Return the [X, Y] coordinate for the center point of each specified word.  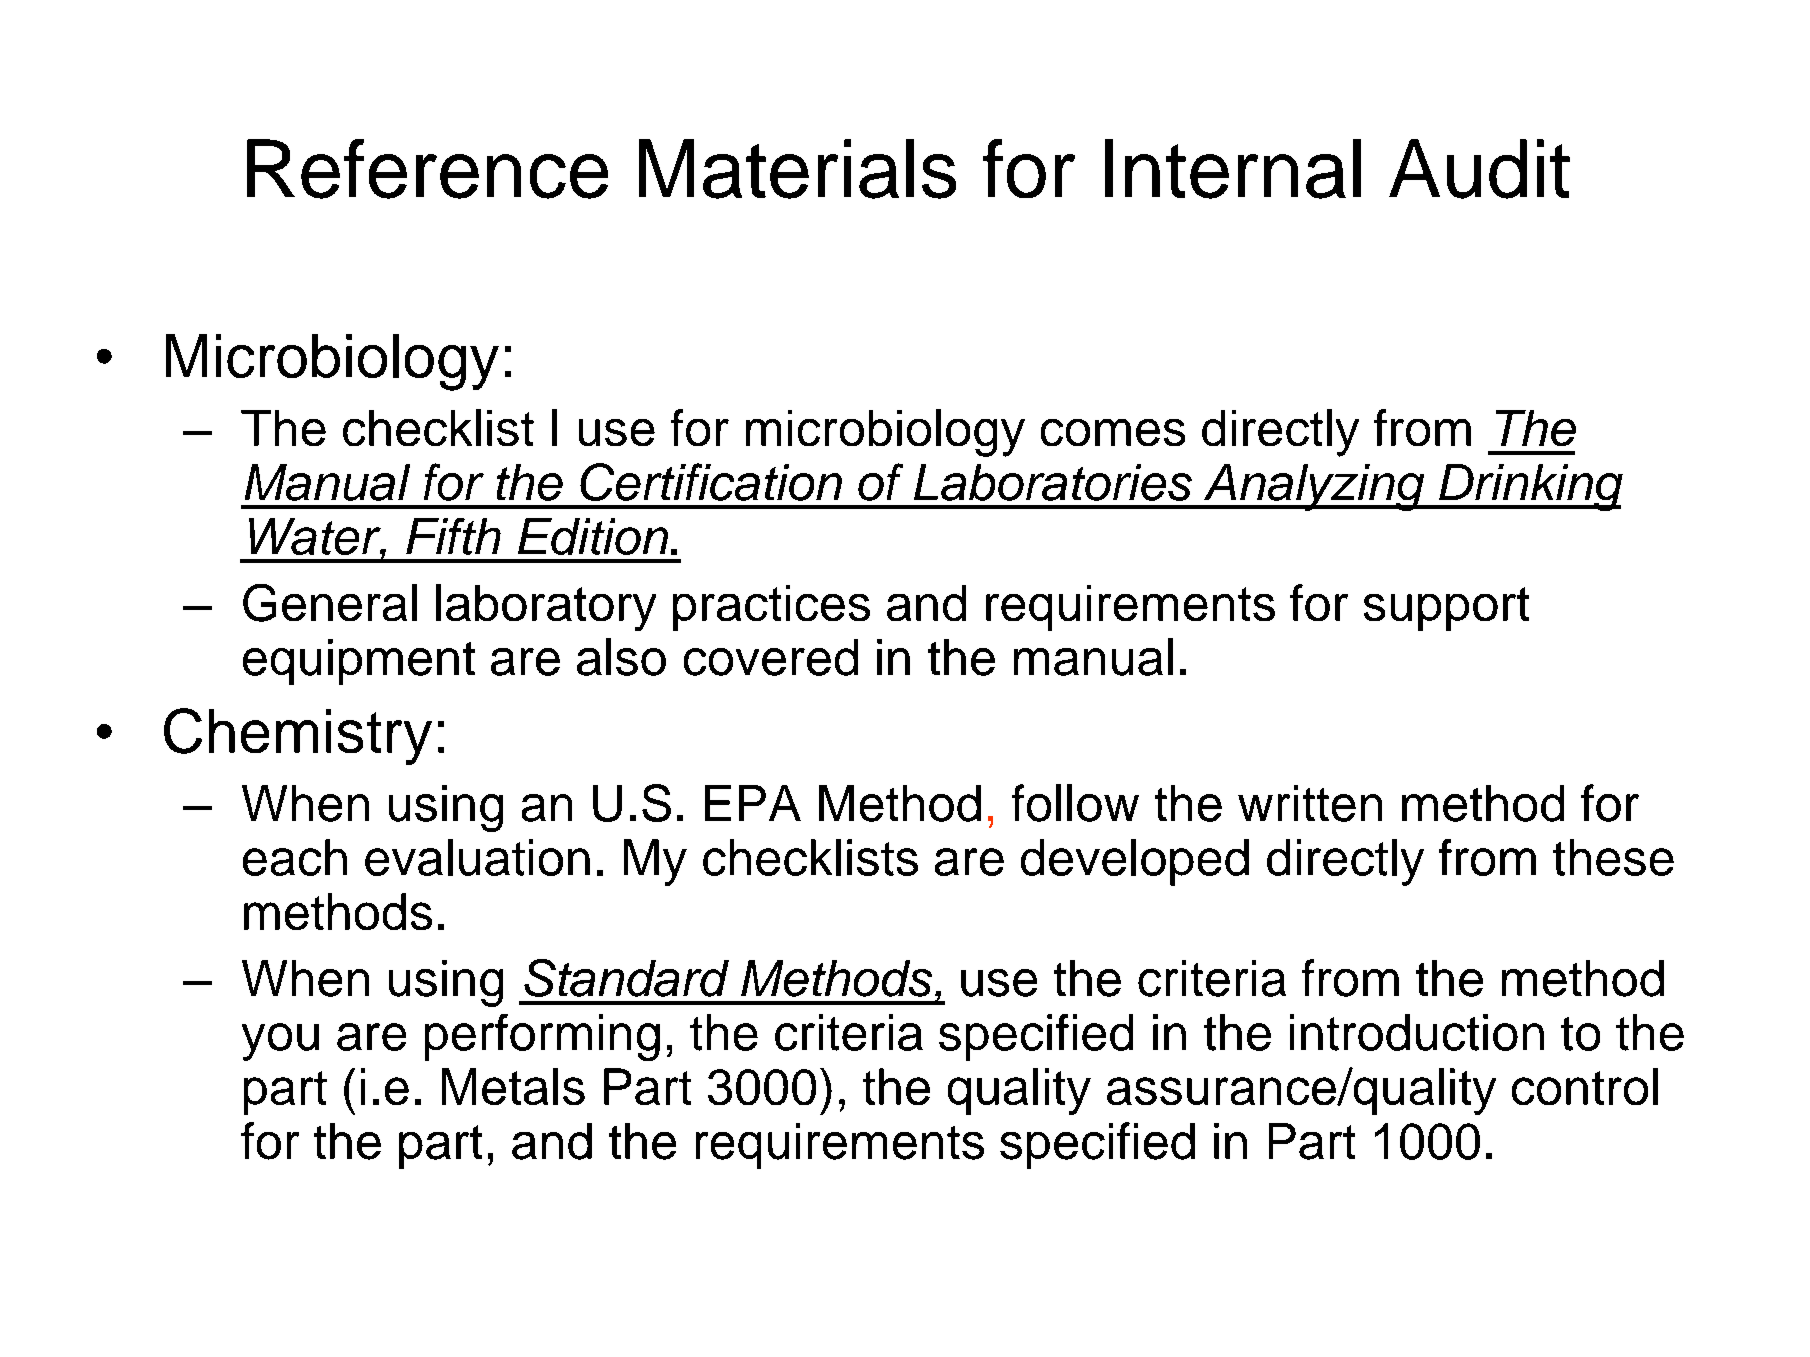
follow [1075, 803]
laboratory [546, 607]
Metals [513, 1086]
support [1446, 609]
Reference [427, 169]
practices [771, 608]
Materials [797, 169]
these [1613, 857]
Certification [711, 482]
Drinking [1530, 487]
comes [1113, 432]
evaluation [477, 857]
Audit [1479, 169]
